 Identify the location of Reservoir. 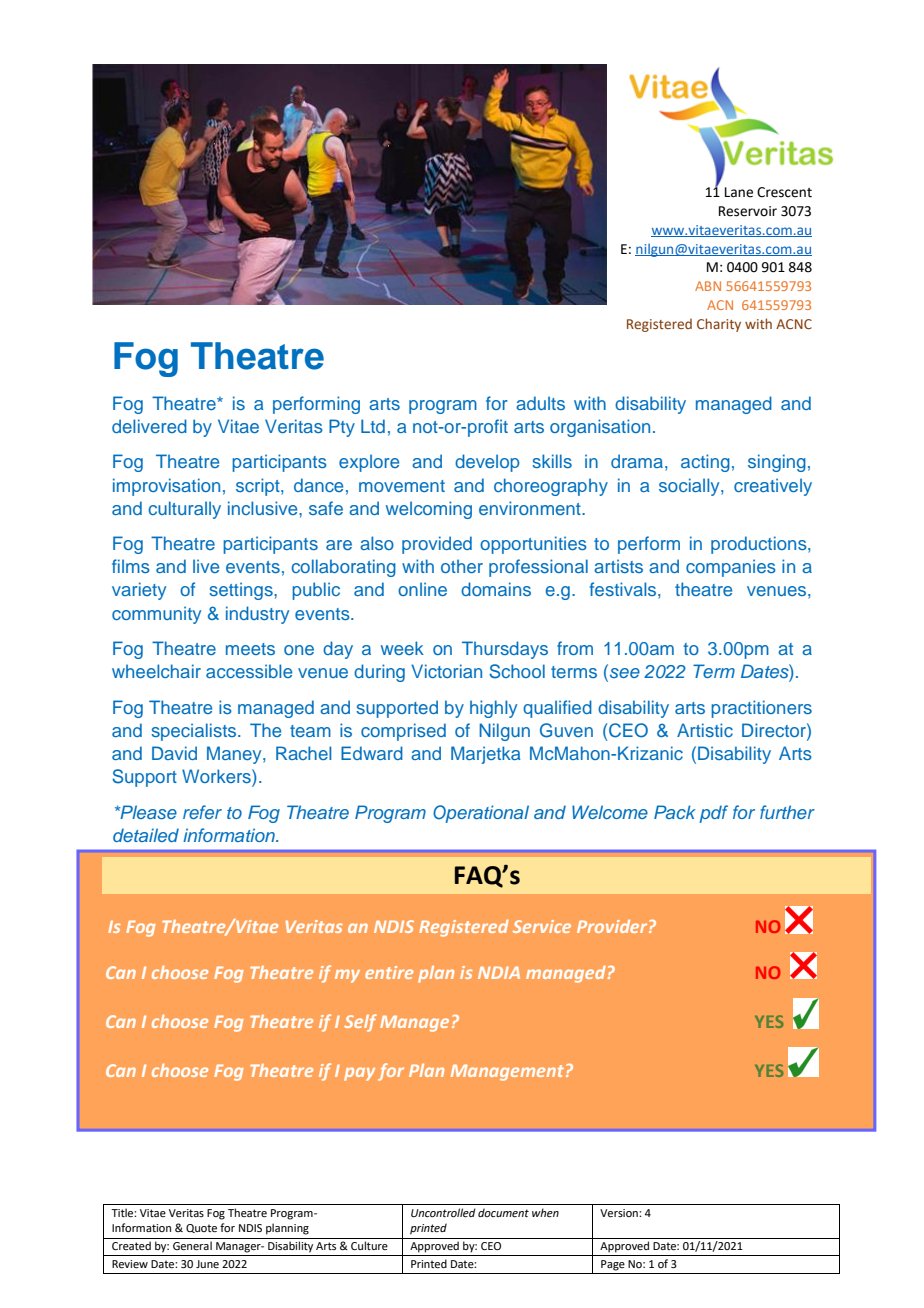
(748, 211).
